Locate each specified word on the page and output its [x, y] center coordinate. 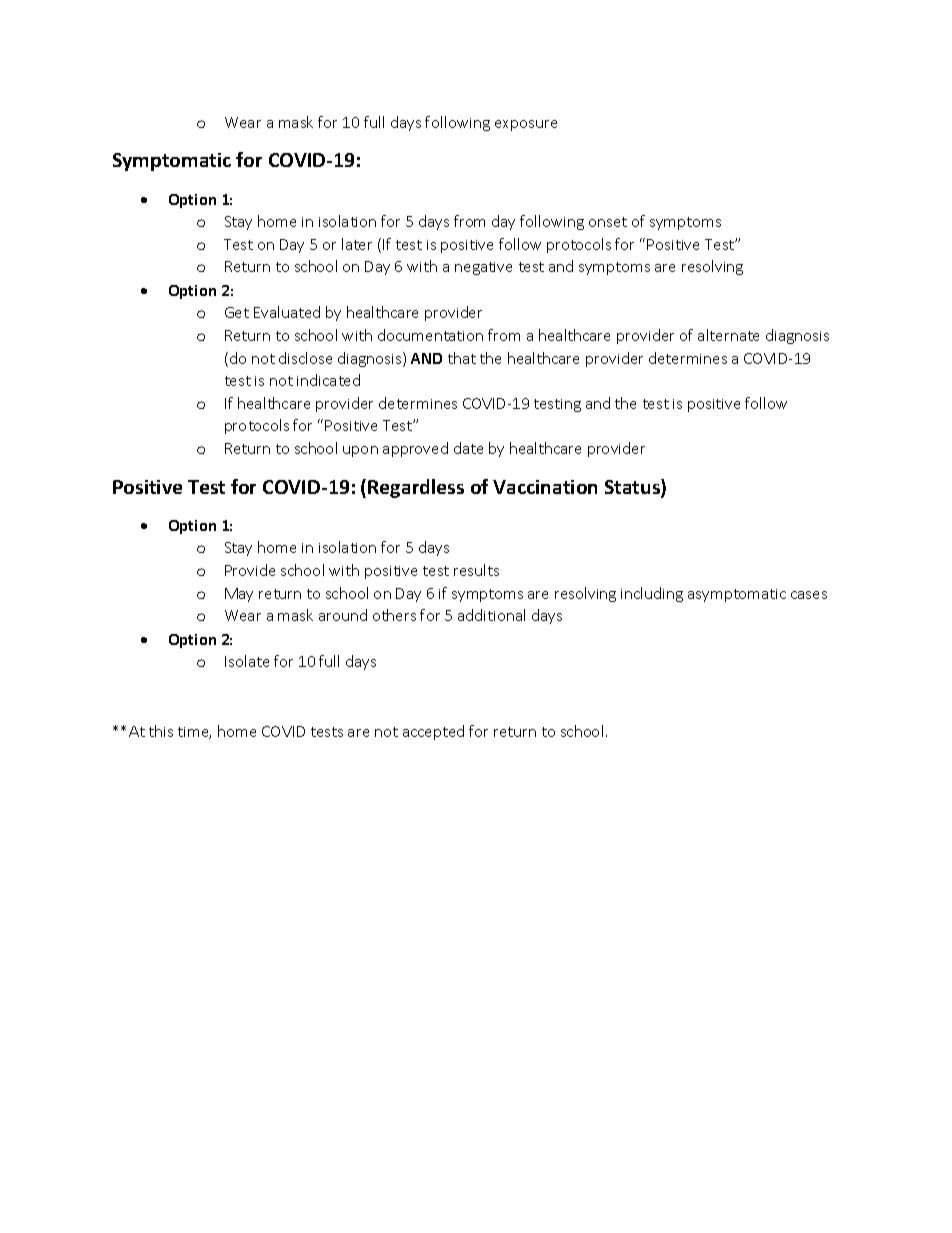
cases [809, 595]
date [468, 448]
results [476, 570]
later [357, 244]
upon [360, 451]
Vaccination [545, 487]
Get [237, 312]
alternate [728, 335]
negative [483, 268]
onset [608, 222]
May [239, 595]
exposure [526, 125]
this [161, 731]
